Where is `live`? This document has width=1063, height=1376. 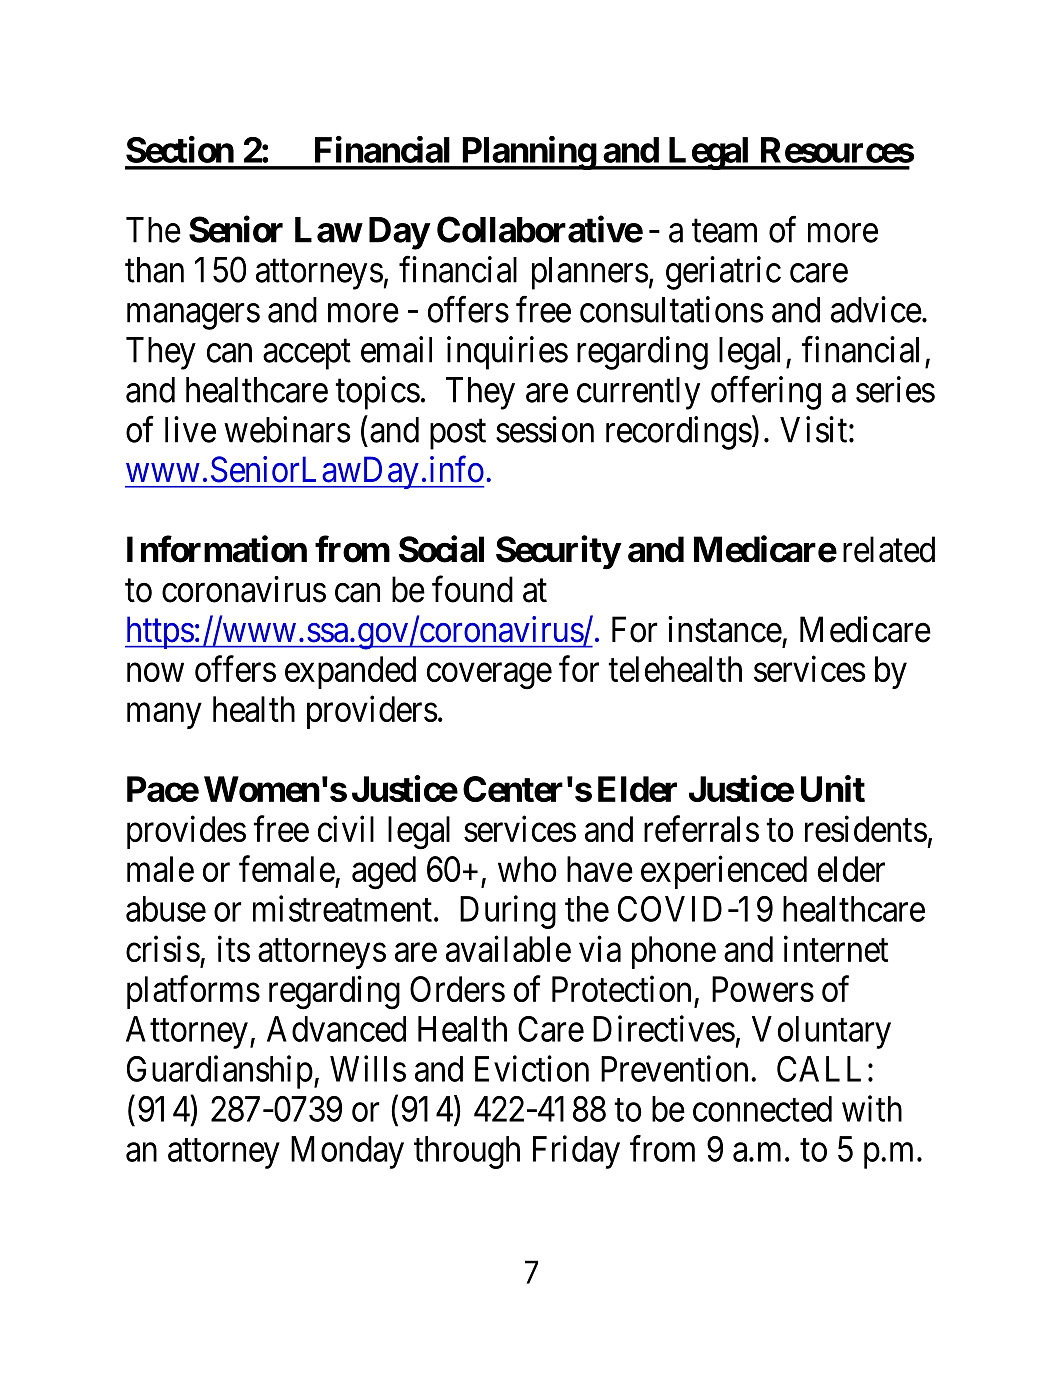
live is located at coordinates (190, 429).
